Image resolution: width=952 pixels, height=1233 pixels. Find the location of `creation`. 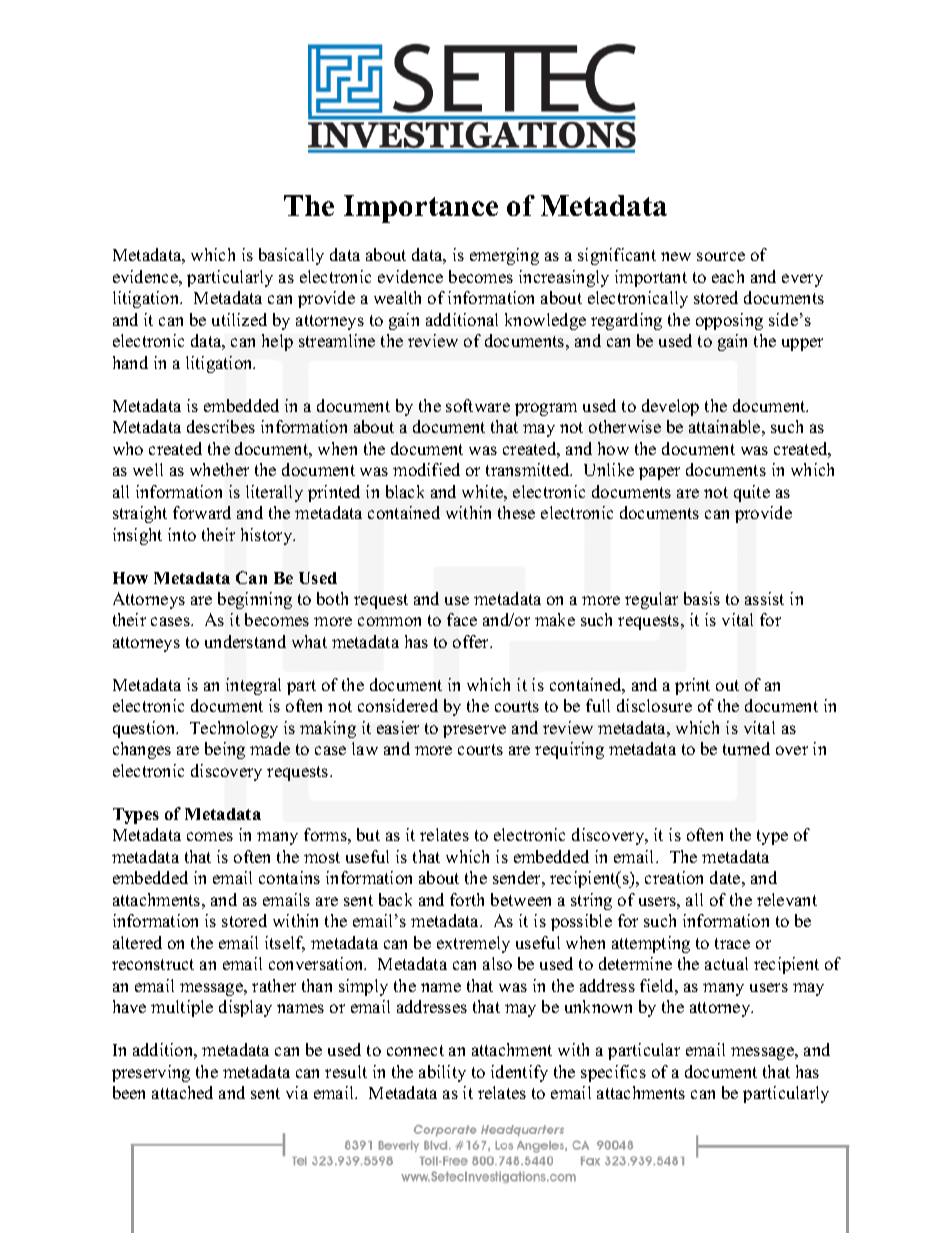

creation is located at coordinates (674, 877).
